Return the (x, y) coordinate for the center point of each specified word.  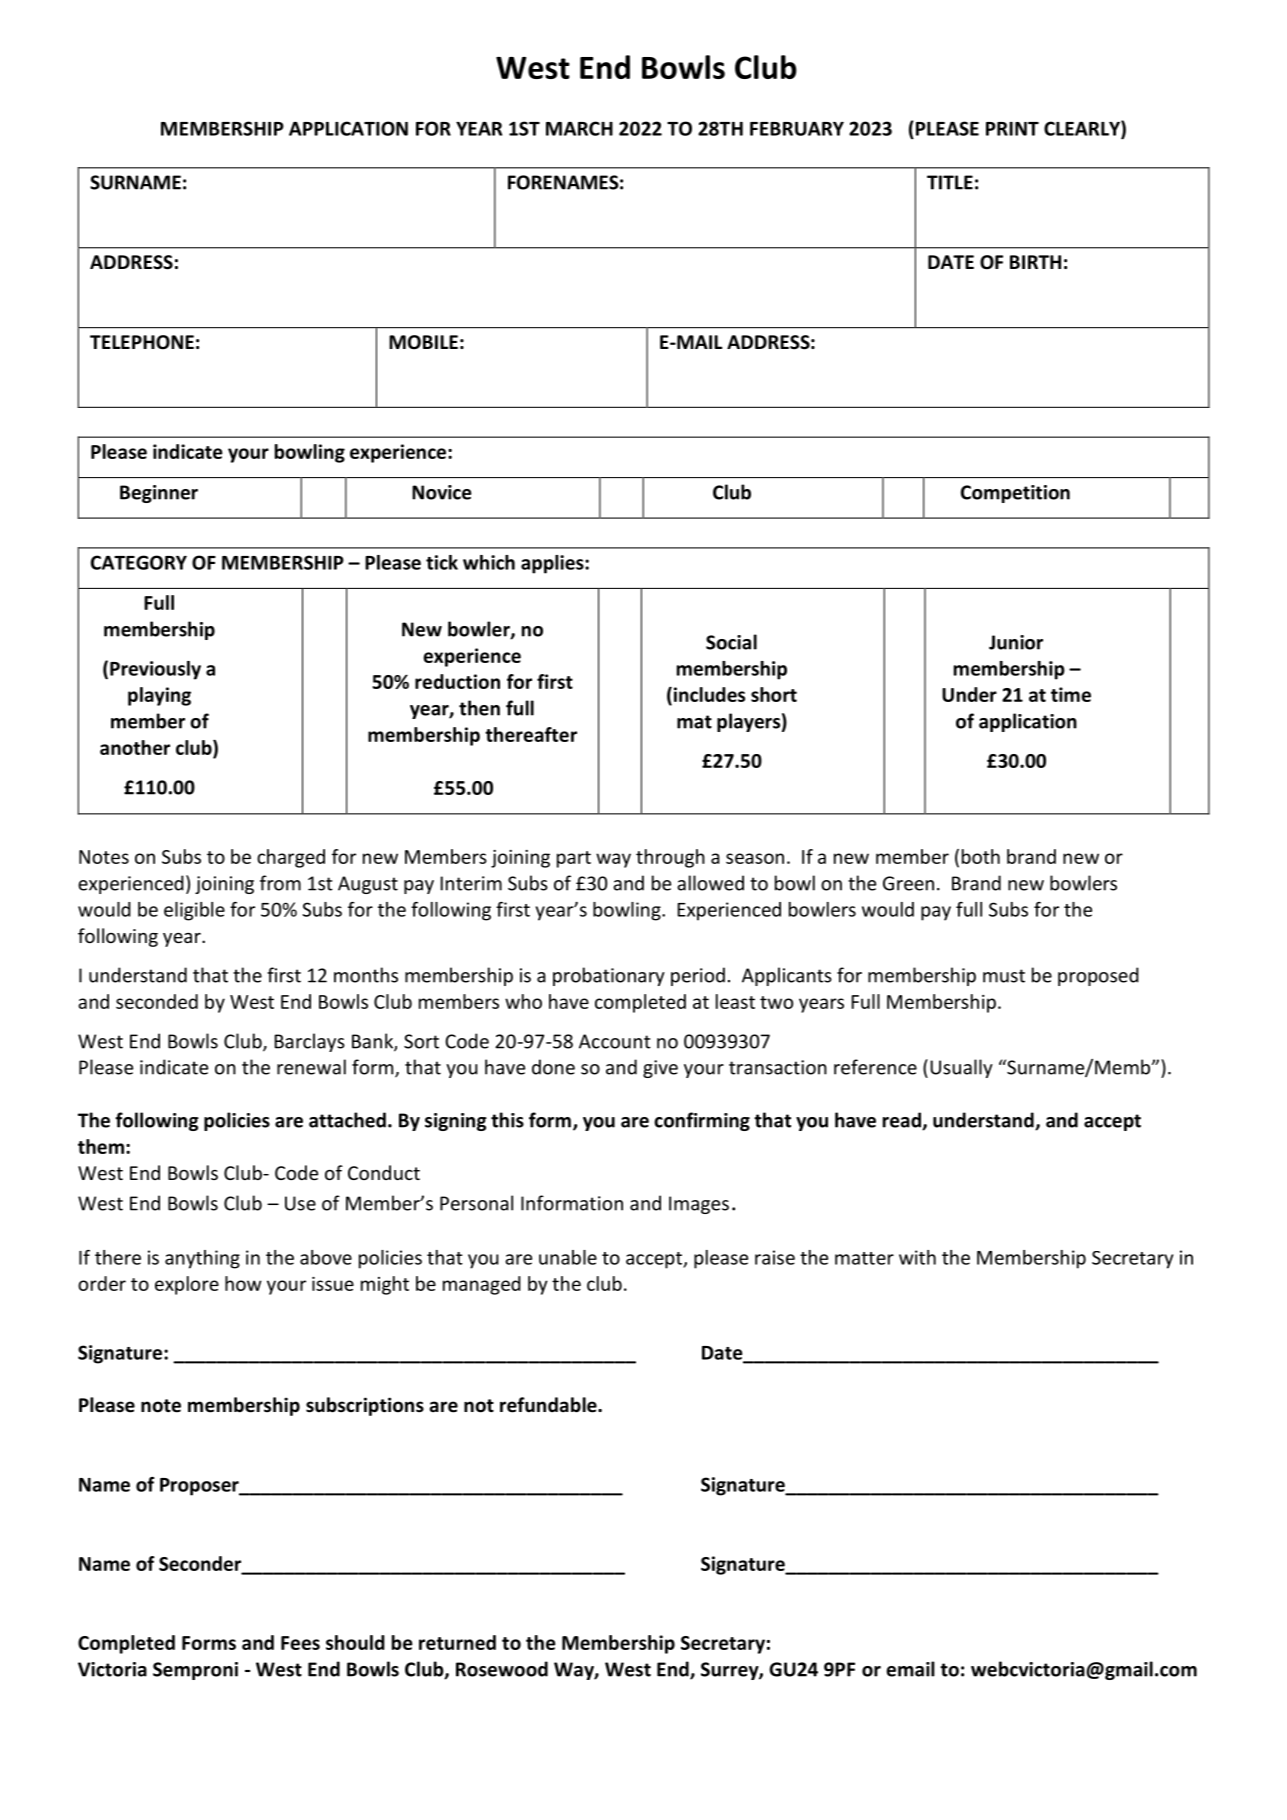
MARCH (579, 128)
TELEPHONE (142, 342)
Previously (155, 670)
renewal (311, 1067)
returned (457, 1642)
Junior (1016, 642)
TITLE (950, 182)
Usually (961, 1068)
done (553, 1067)
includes (708, 694)
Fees (300, 1643)
